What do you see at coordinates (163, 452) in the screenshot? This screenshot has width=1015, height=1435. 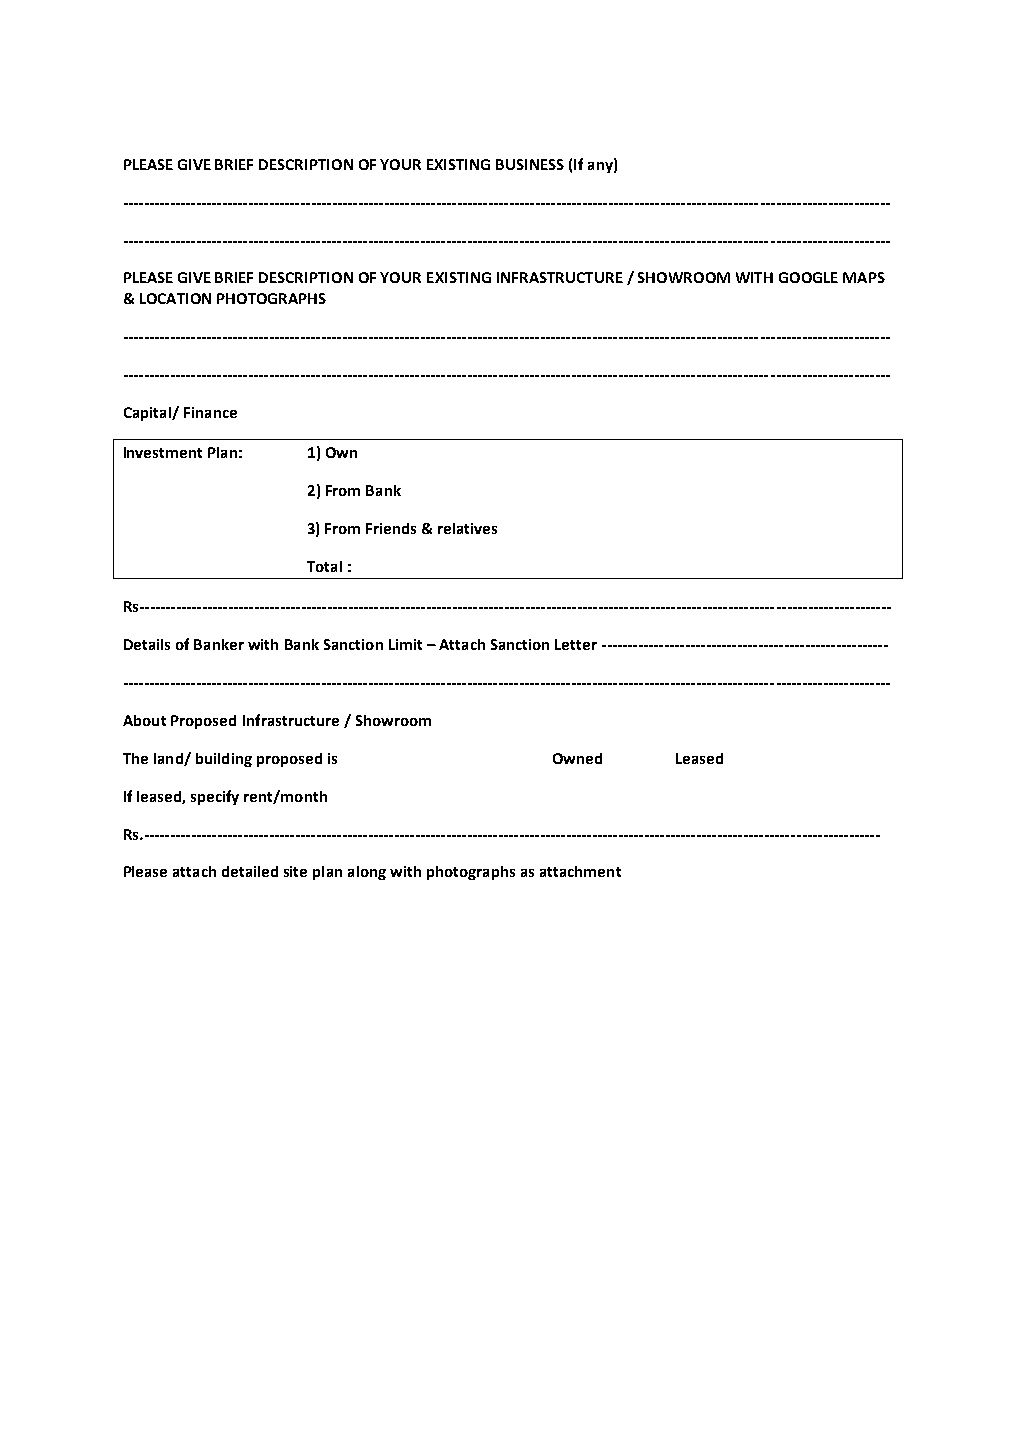 I see `Investment` at bounding box center [163, 452].
